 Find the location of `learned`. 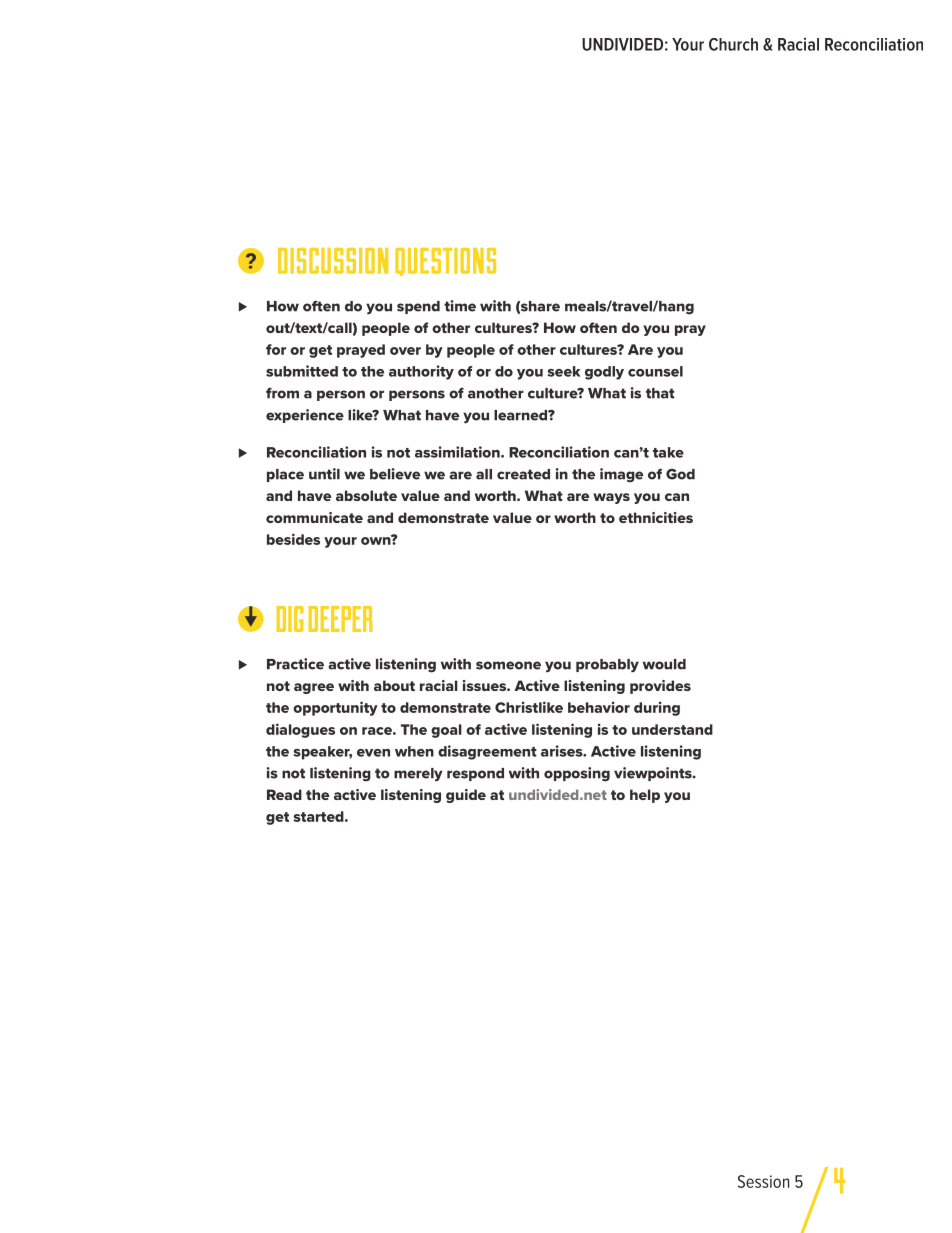

learned is located at coordinates (521, 415).
